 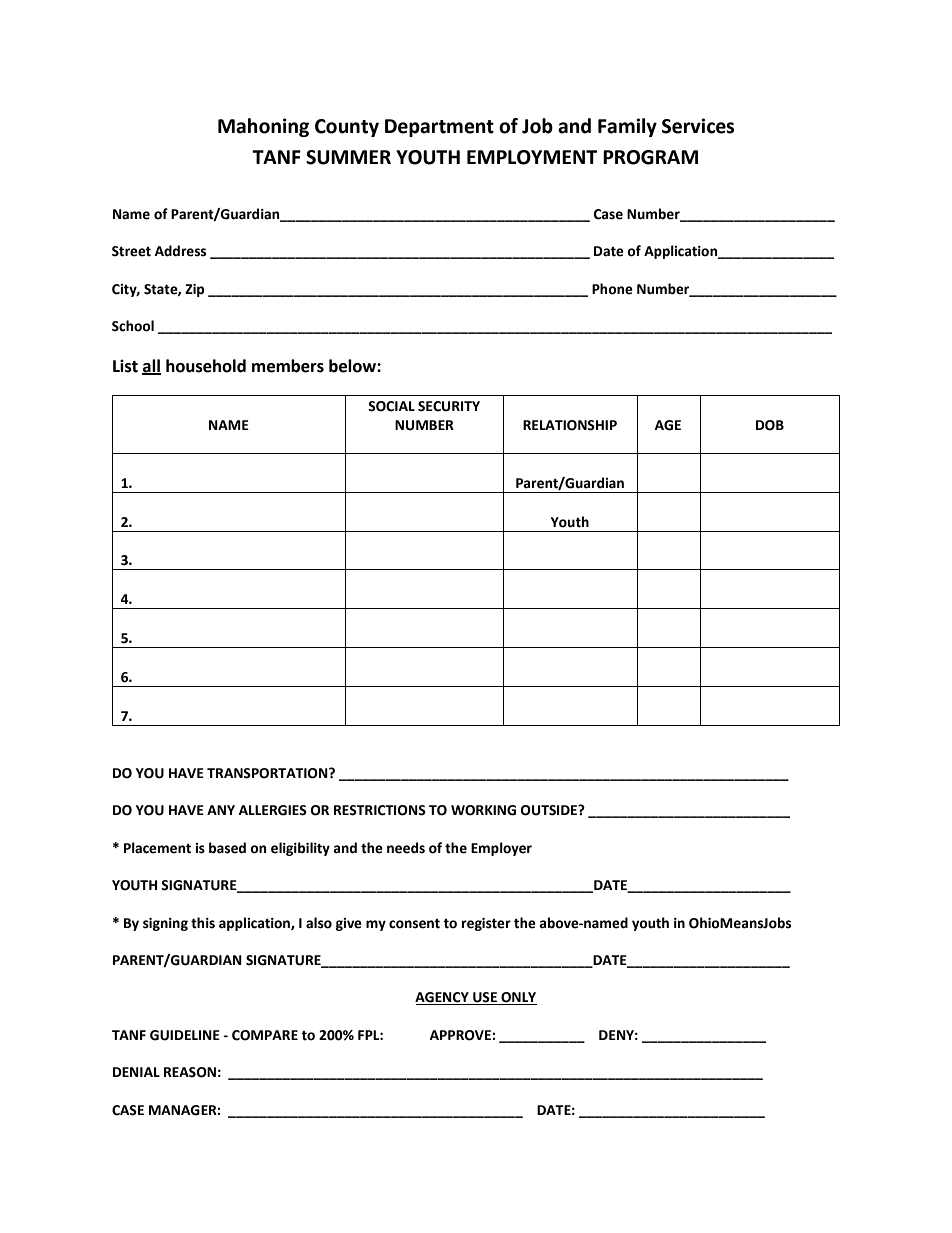 What do you see at coordinates (770, 425) in the screenshot?
I see `DOB` at bounding box center [770, 425].
